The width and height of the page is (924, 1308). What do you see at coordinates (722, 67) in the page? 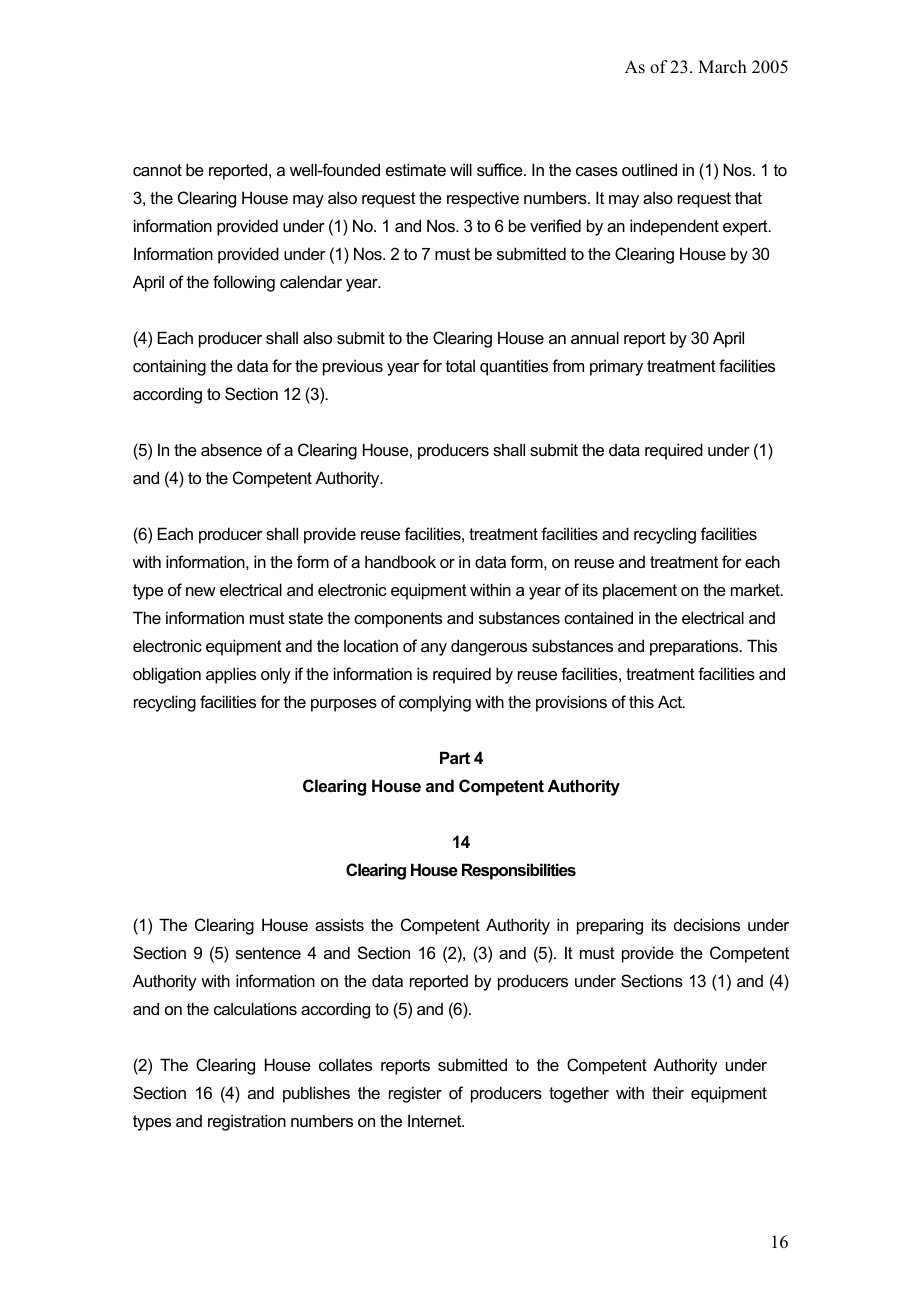
I see `March` at bounding box center [722, 67].
